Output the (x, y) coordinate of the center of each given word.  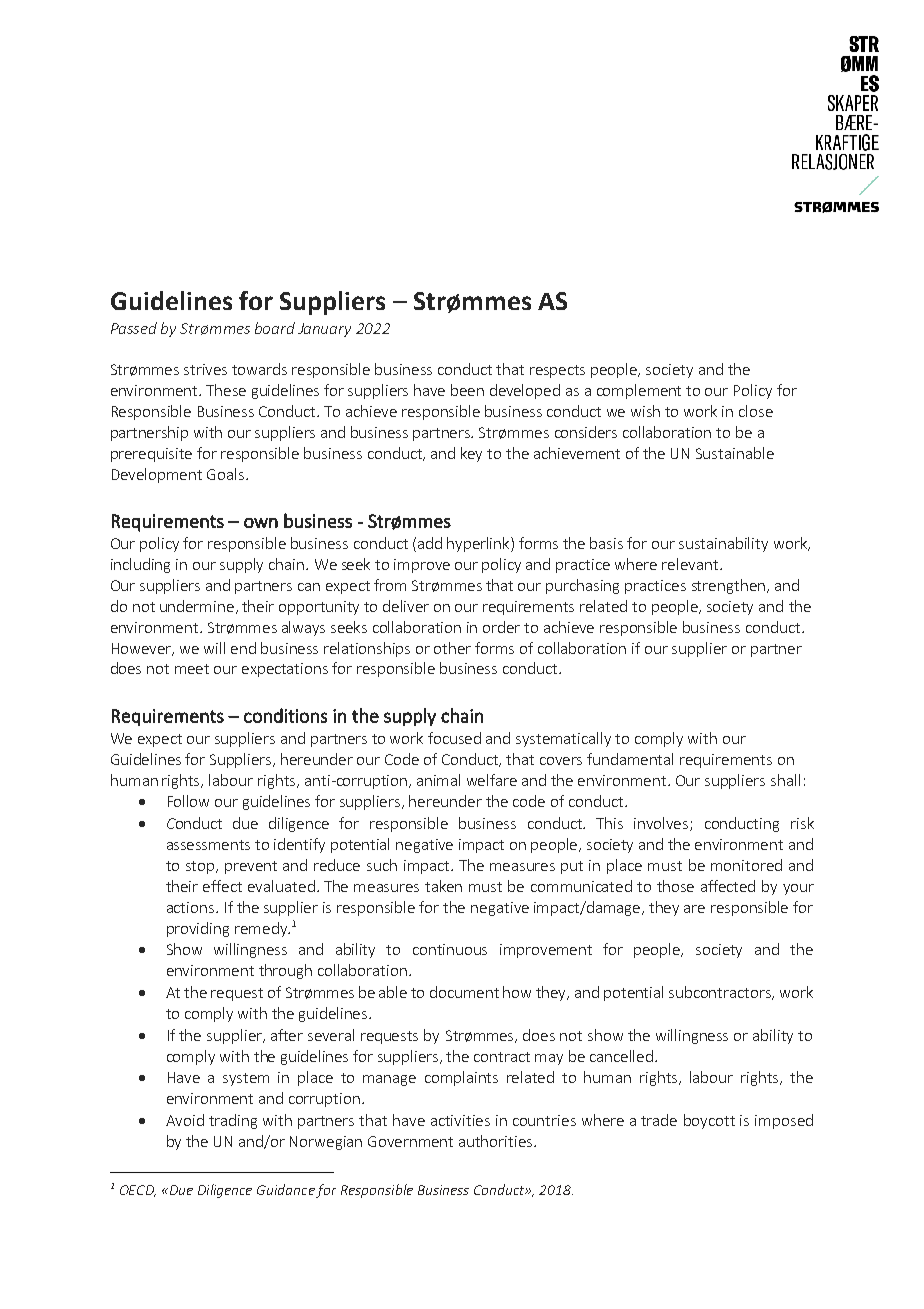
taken (443, 886)
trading (233, 1121)
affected (728, 886)
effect (222, 886)
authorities (497, 1141)
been (467, 390)
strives (205, 369)
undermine (197, 606)
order (501, 627)
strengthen (728, 586)
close (756, 411)
